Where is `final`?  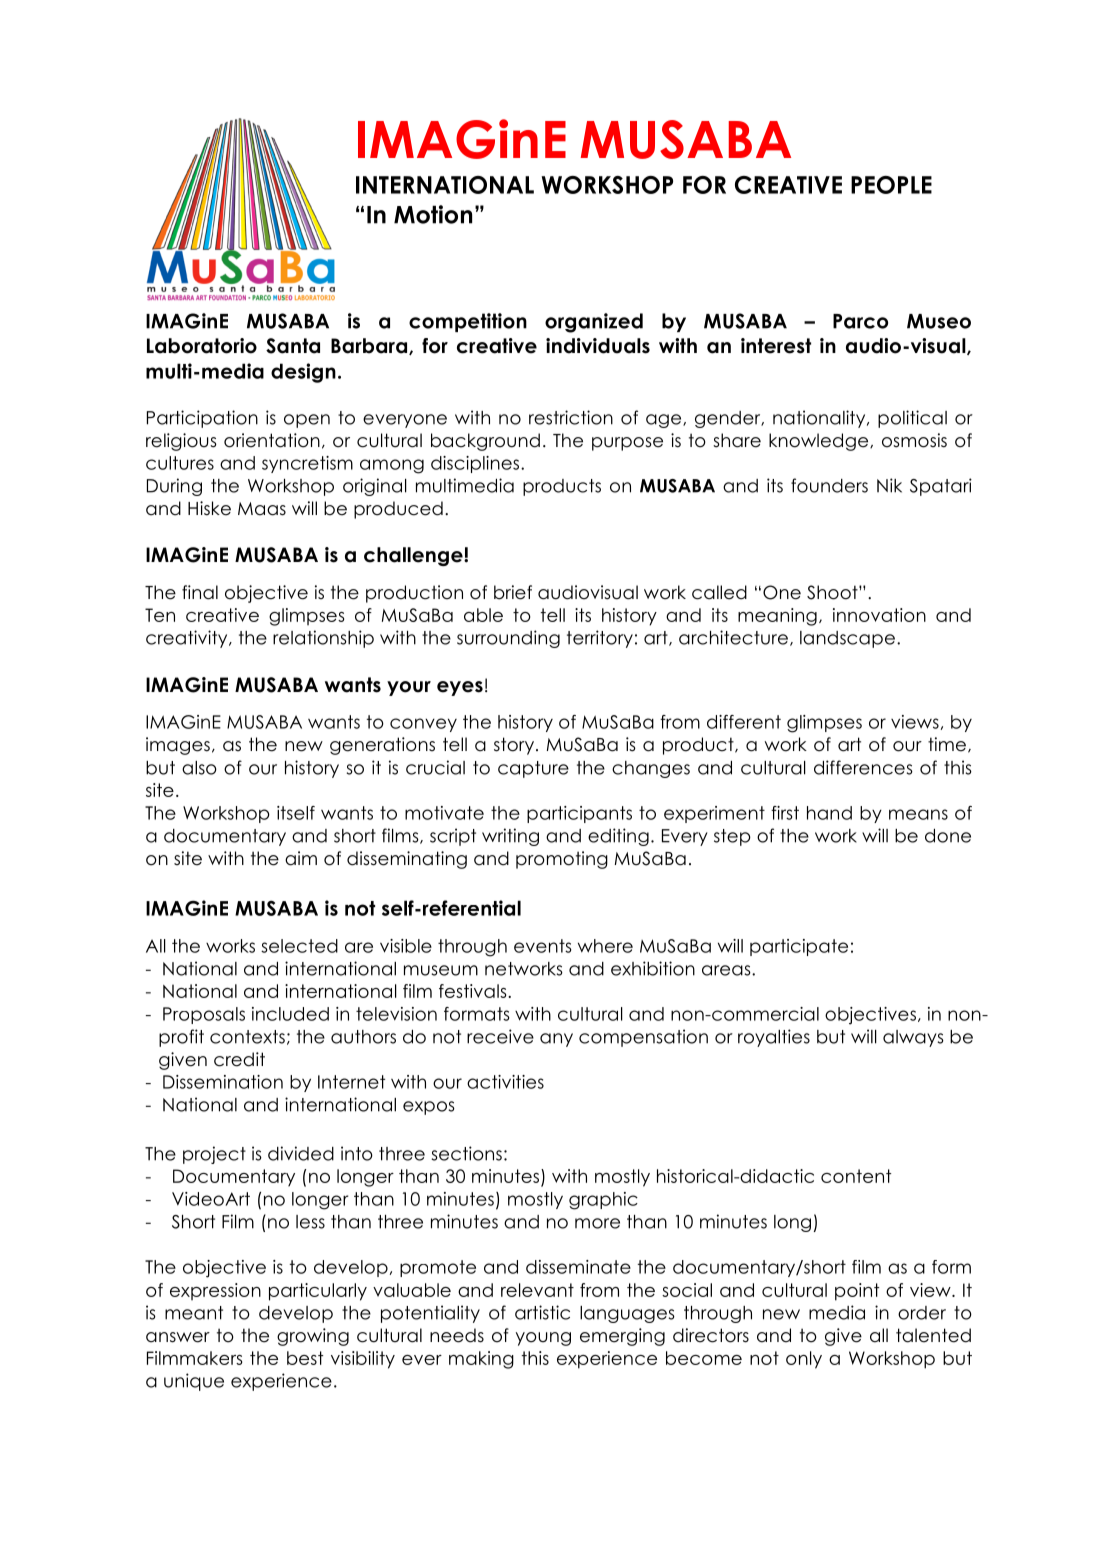 final is located at coordinates (200, 592).
